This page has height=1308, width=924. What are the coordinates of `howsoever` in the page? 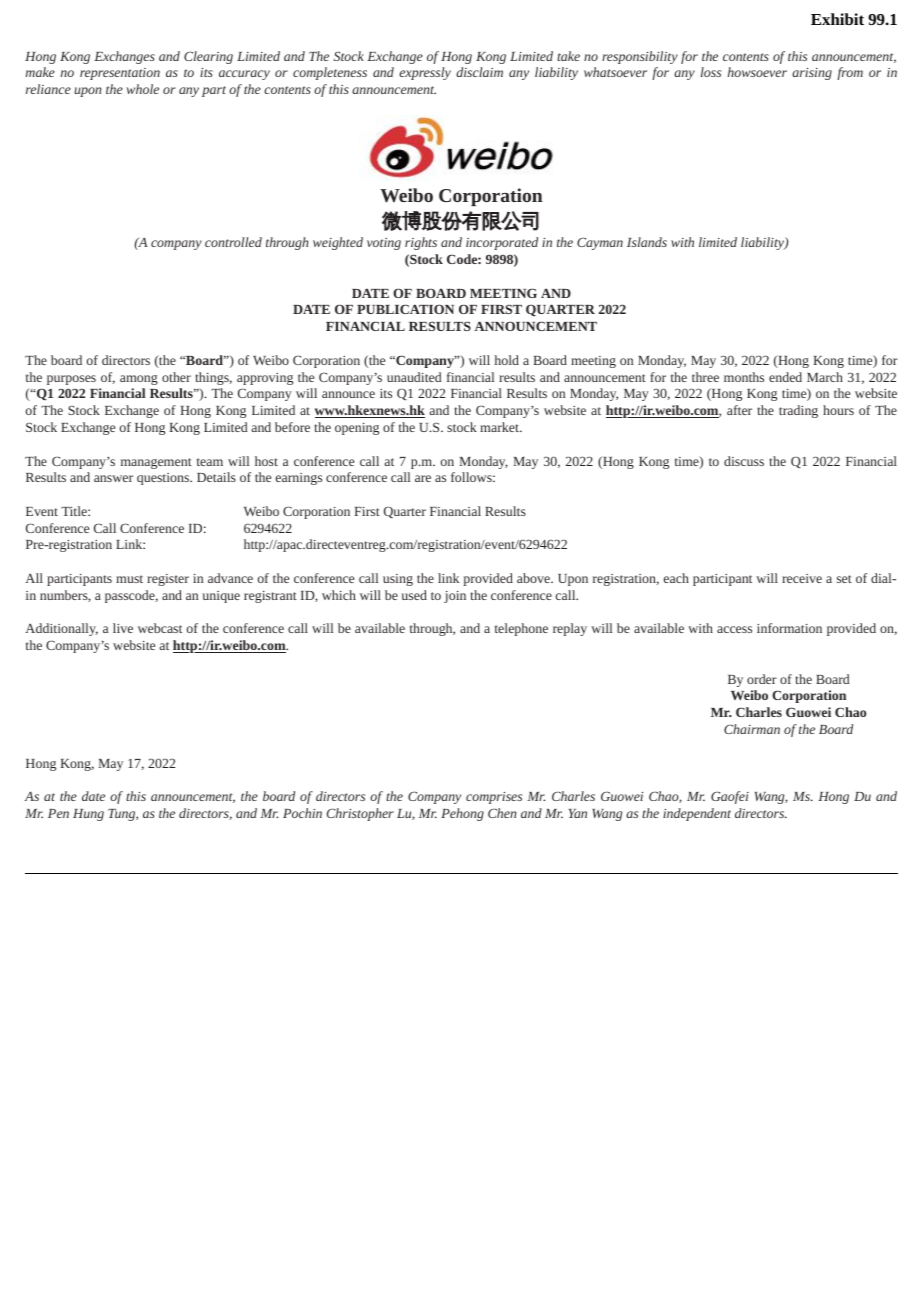 It's located at (757, 72).
